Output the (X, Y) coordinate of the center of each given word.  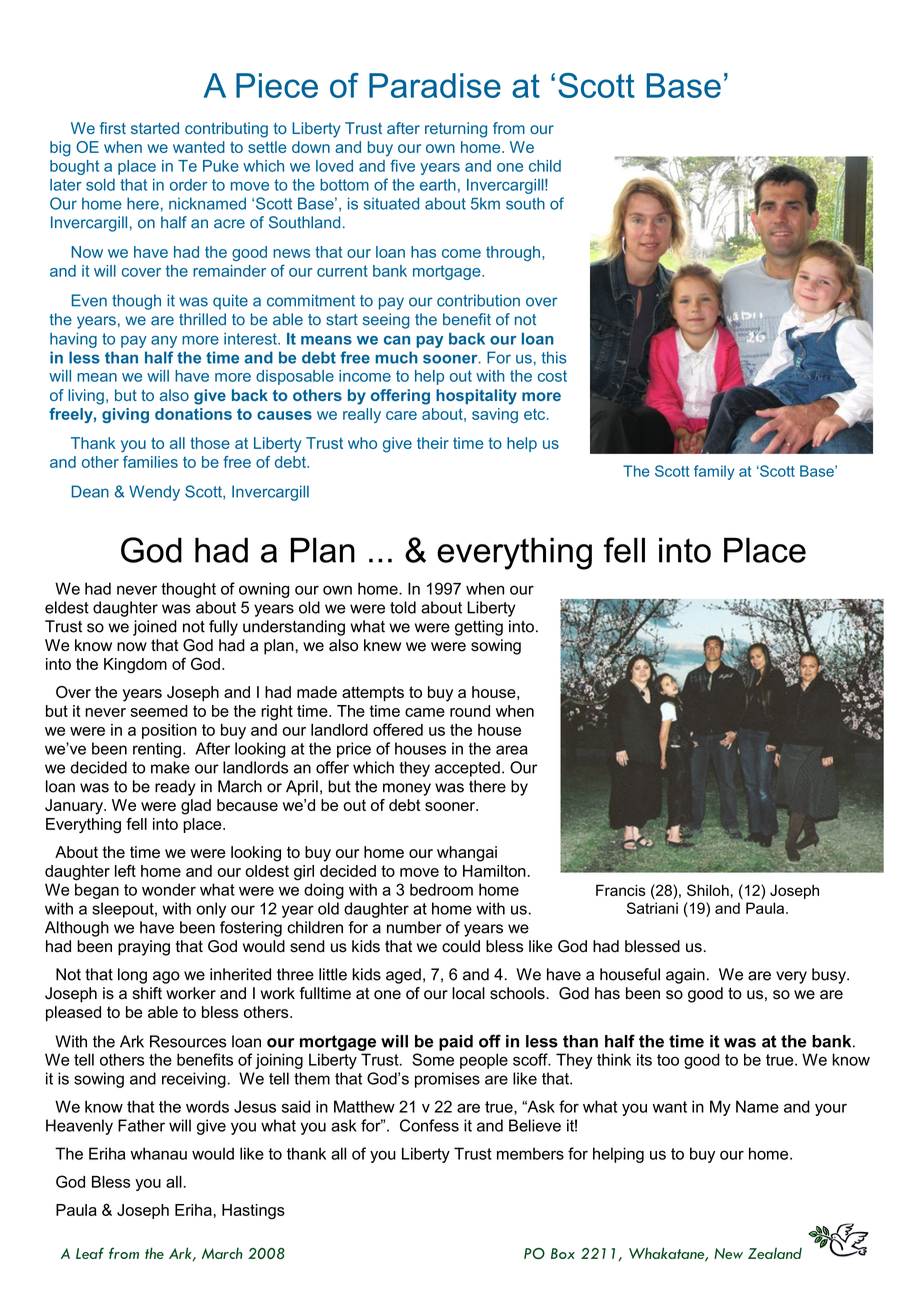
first (113, 128)
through (513, 253)
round (470, 711)
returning (456, 130)
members (530, 1153)
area (512, 750)
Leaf (90, 1253)
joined (155, 628)
